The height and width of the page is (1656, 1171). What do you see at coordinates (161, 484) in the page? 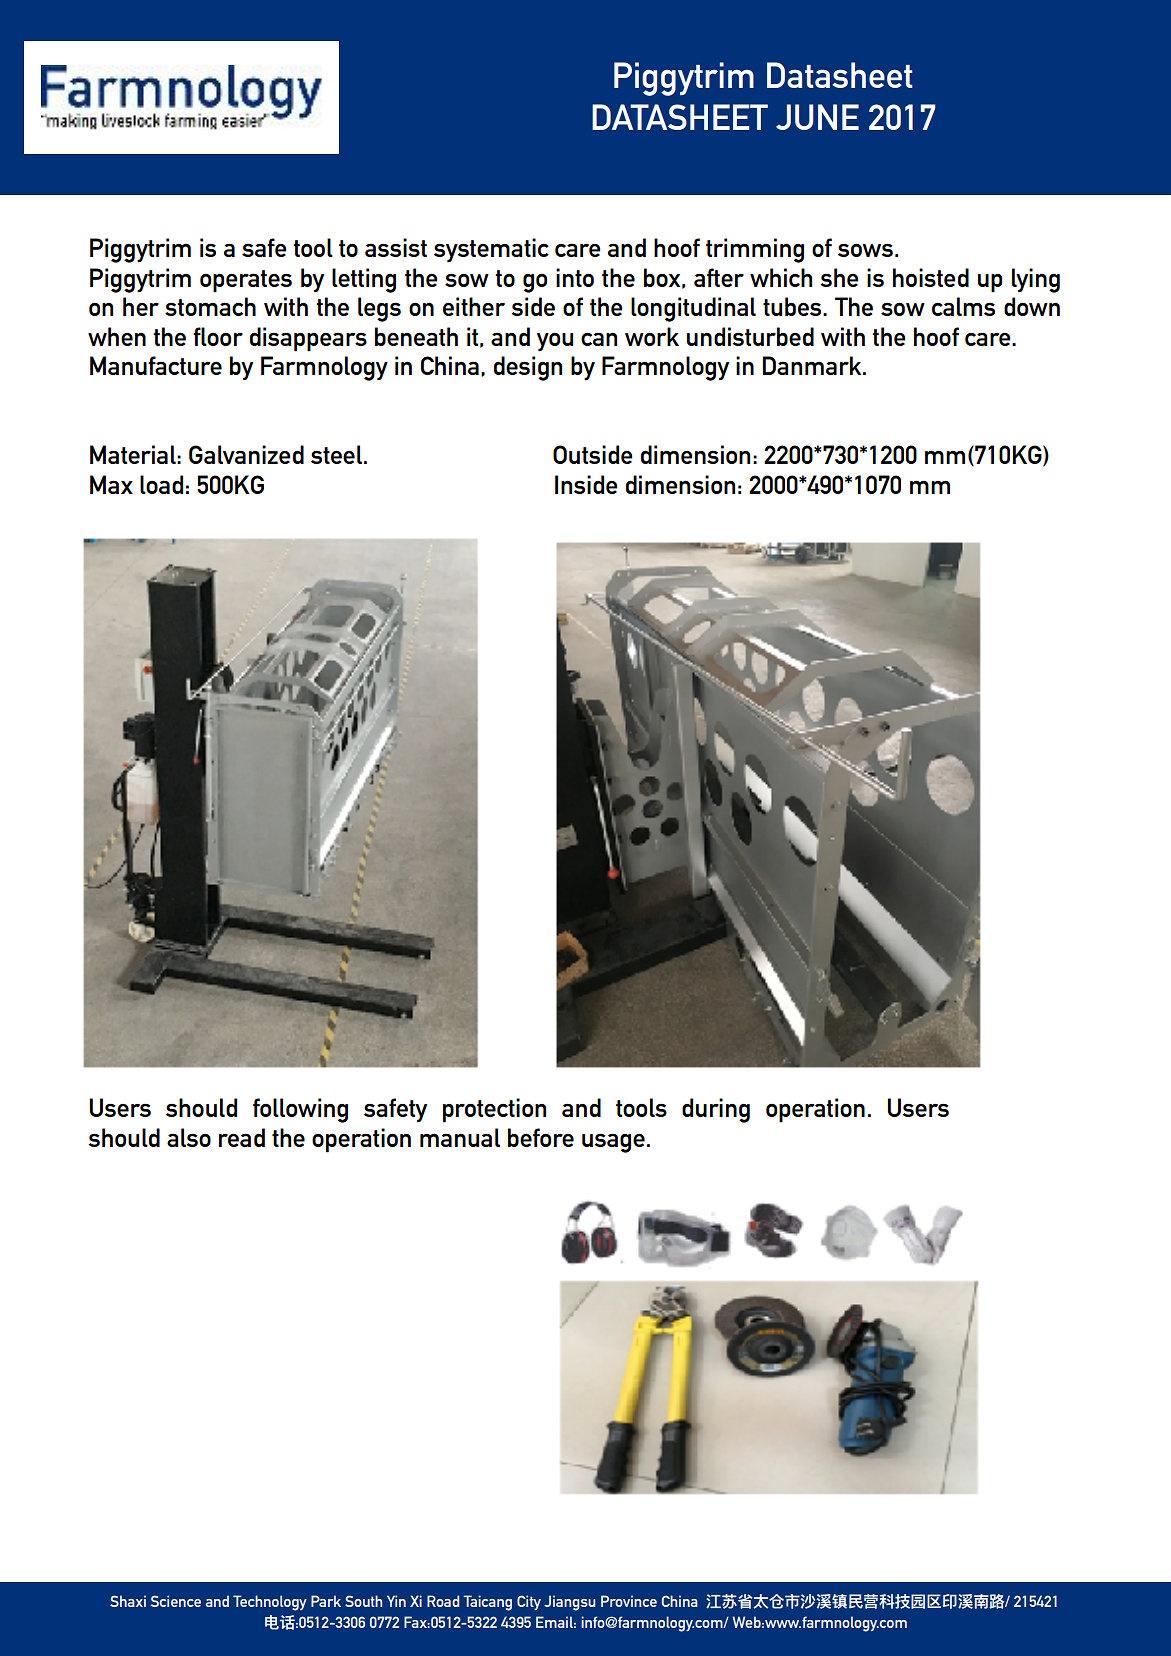
I see `load` at bounding box center [161, 484].
